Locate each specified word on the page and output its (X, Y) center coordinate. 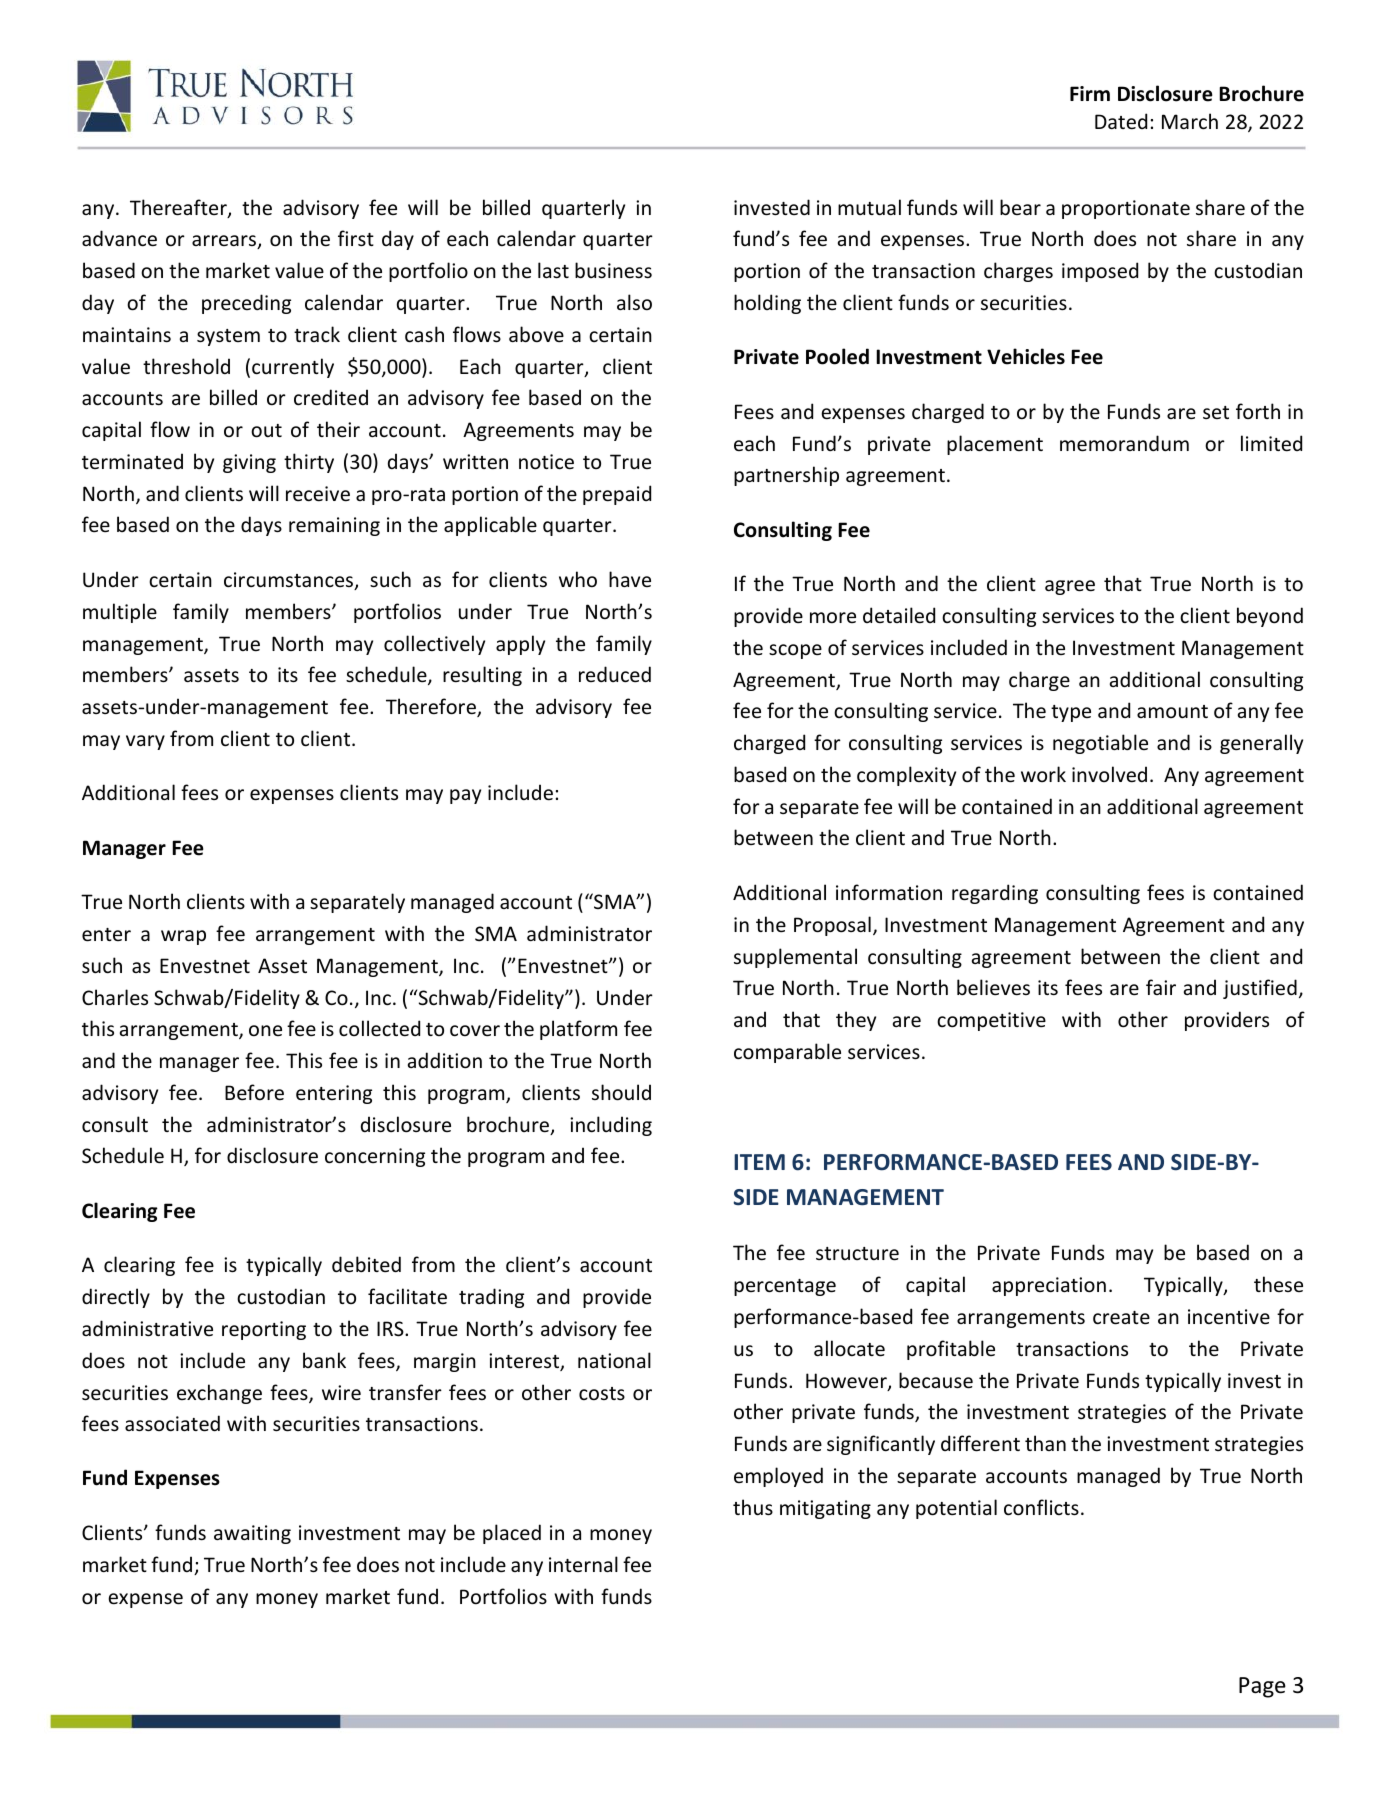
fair (1161, 987)
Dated (1121, 121)
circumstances (290, 581)
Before (254, 1092)
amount (1172, 711)
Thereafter (179, 208)
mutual (869, 207)
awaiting (252, 1534)
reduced (615, 674)
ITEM (759, 1162)
